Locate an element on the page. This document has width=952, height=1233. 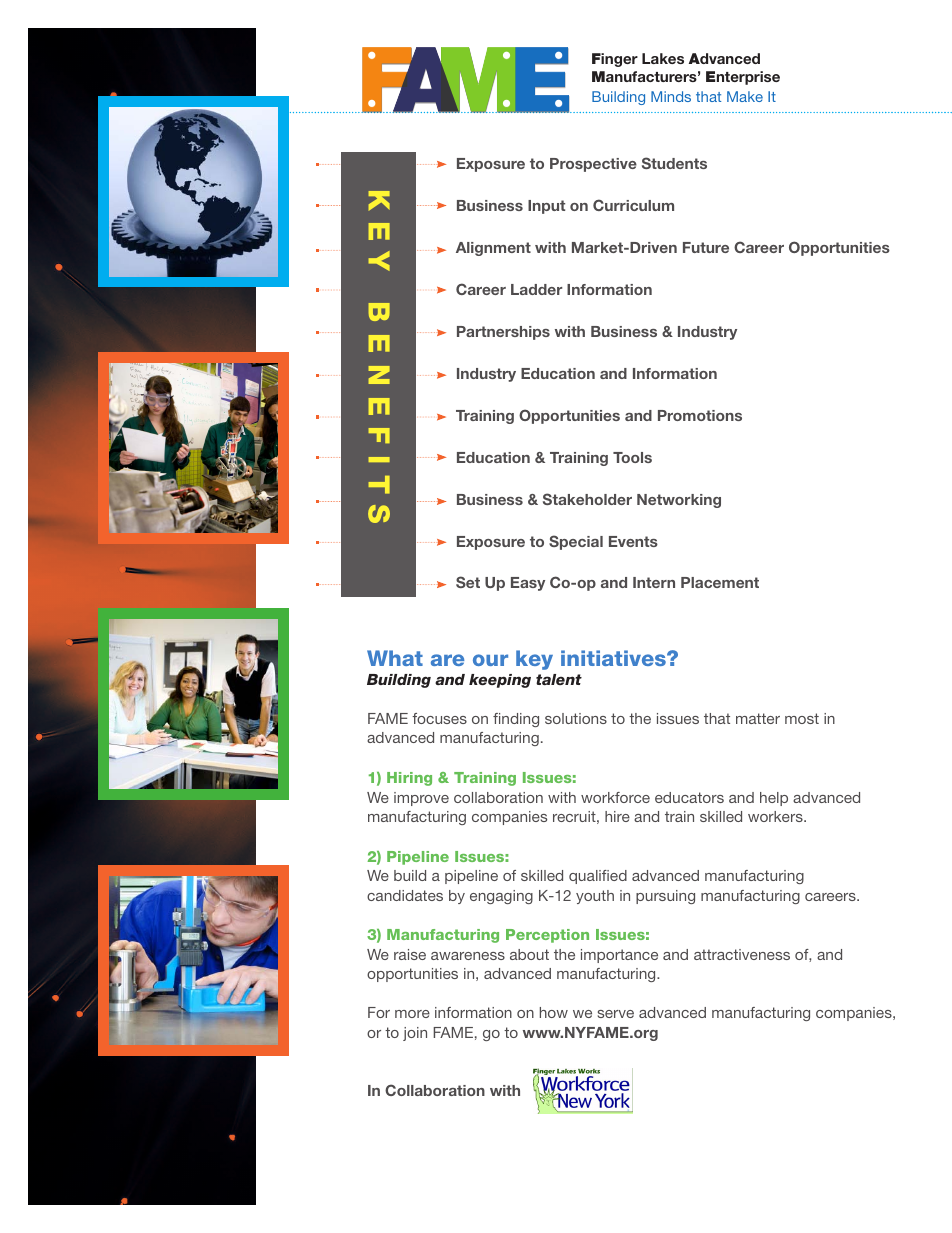
Finger is located at coordinates (615, 60).
